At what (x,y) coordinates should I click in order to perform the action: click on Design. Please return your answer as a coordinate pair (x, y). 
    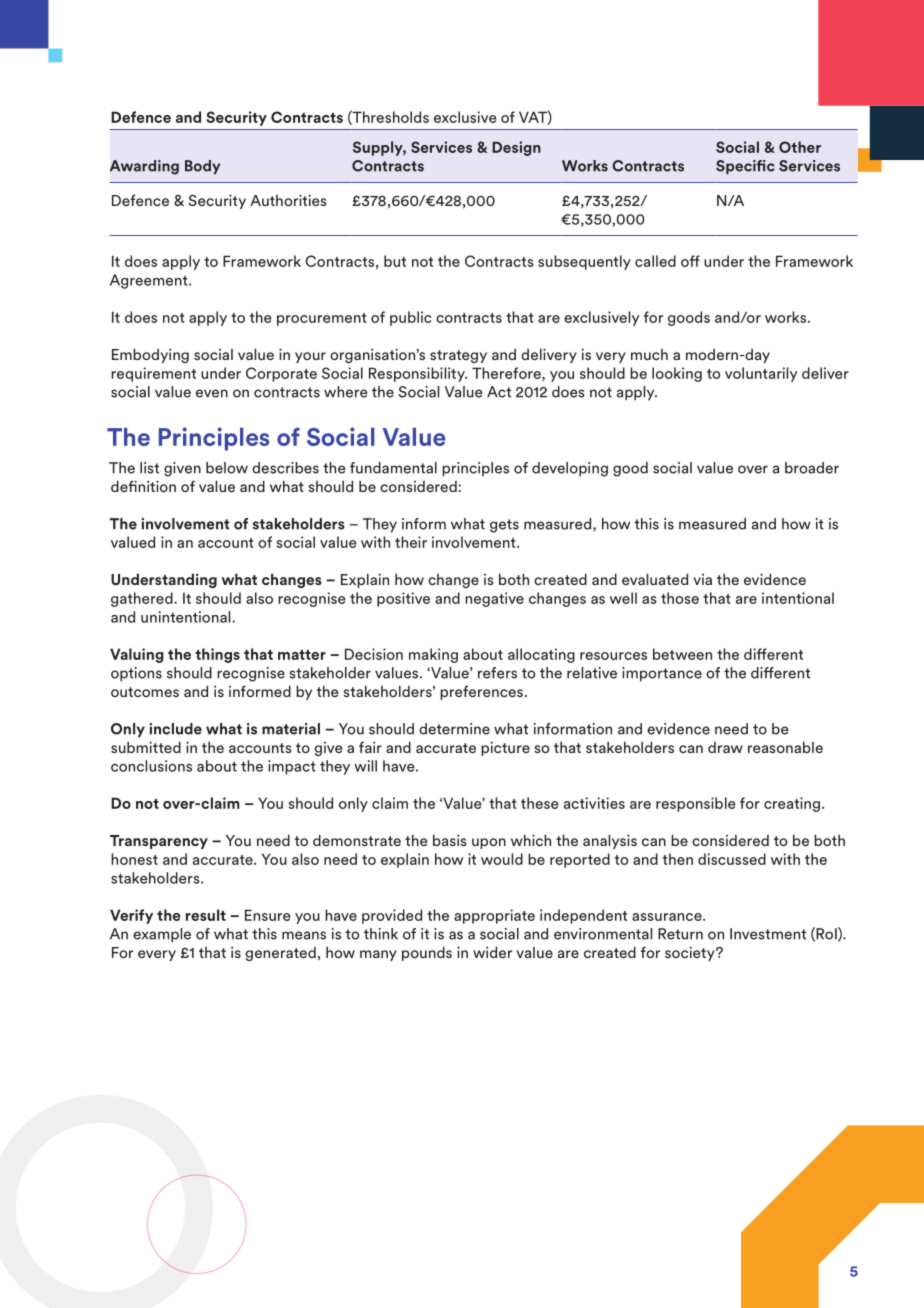
    Looking at the image, I should click on (516, 148).
